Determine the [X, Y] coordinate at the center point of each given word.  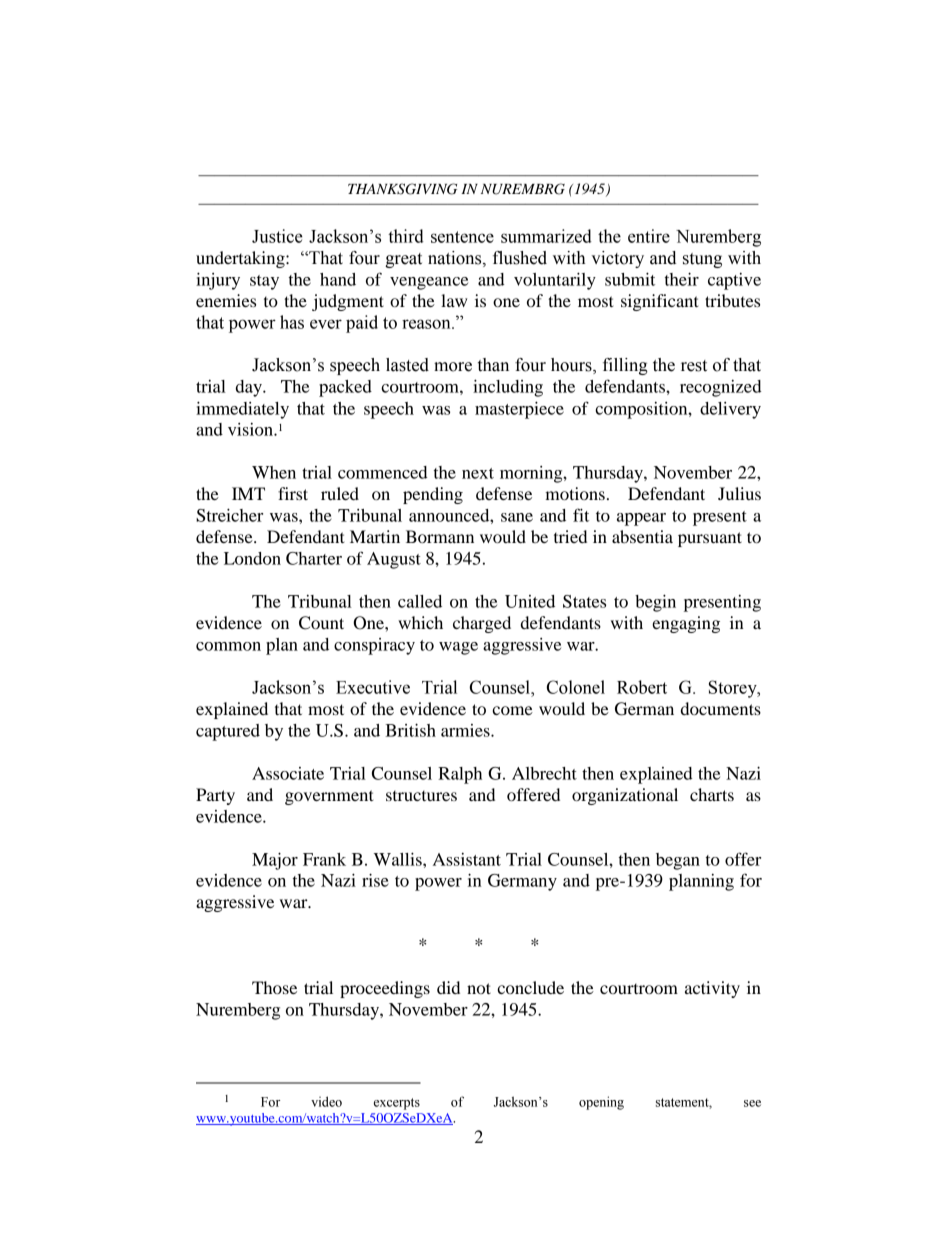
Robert [642, 687]
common [228, 646]
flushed [520, 258]
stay [264, 282]
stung [702, 260]
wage [458, 648]
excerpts [397, 1104]
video [326, 1101]
